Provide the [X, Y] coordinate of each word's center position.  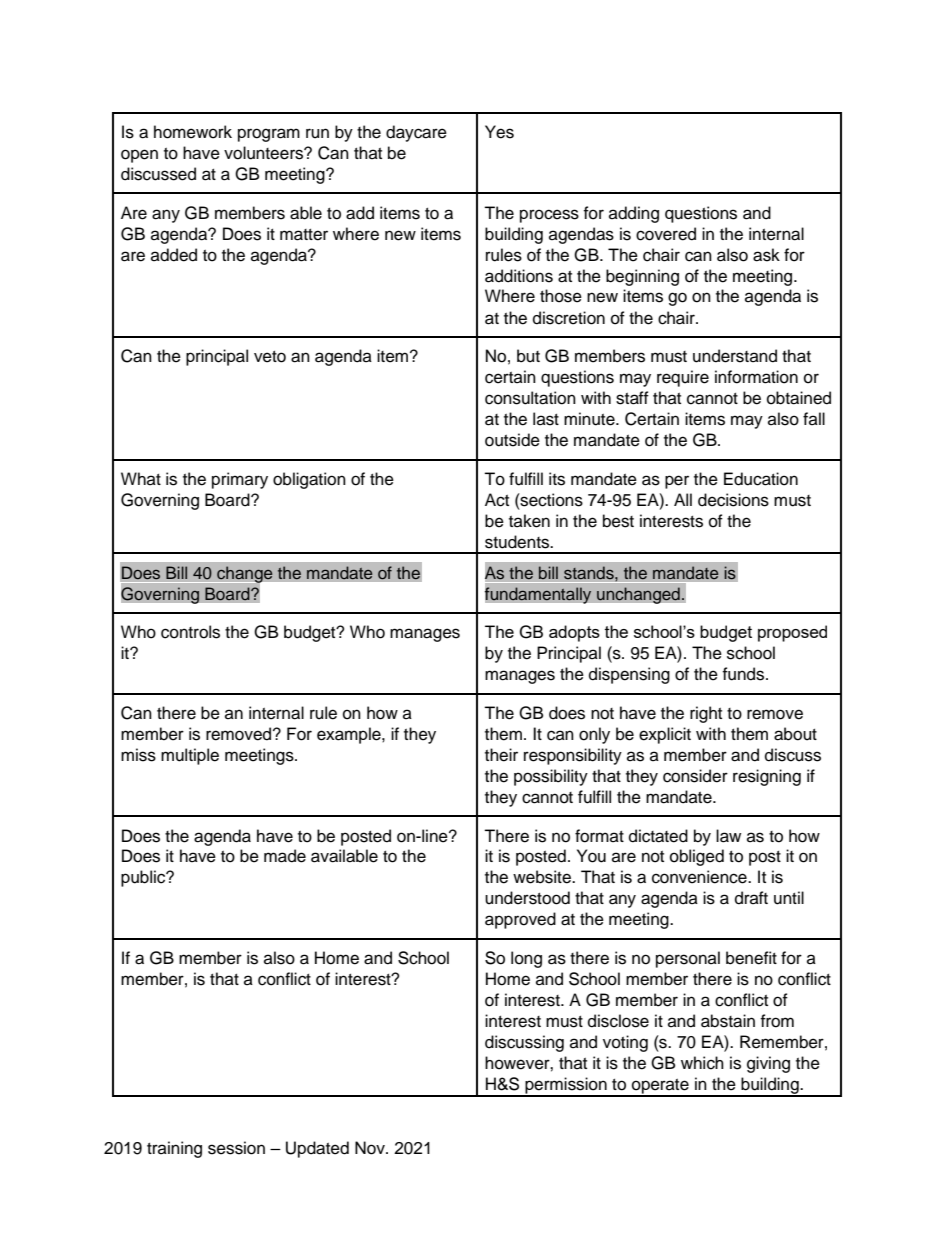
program [269, 135]
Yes [499, 132]
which [702, 1063]
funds [744, 674]
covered [666, 234]
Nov [371, 1148]
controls [190, 632]
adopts [574, 633]
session [236, 1148]
